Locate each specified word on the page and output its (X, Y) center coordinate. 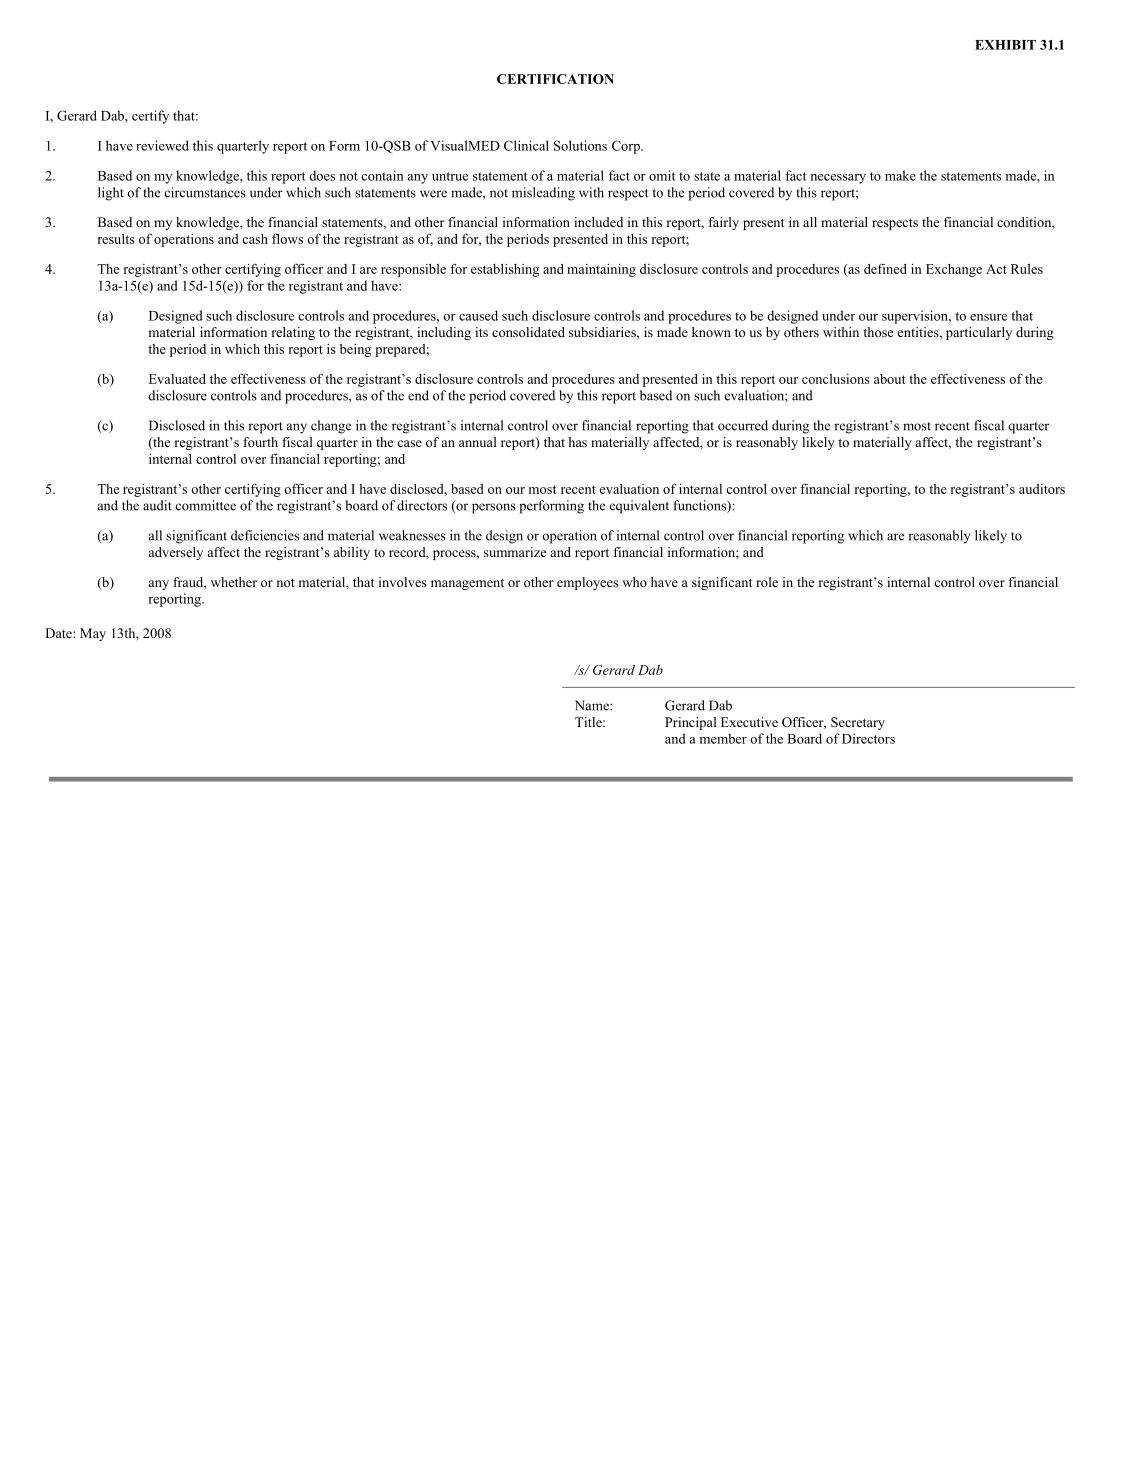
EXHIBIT (1005, 45)
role (767, 582)
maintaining (601, 270)
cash (255, 239)
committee (206, 505)
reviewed (162, 145)
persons (494, 508)
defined (885, 268)
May (93, 634)
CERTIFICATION (555, 79)
